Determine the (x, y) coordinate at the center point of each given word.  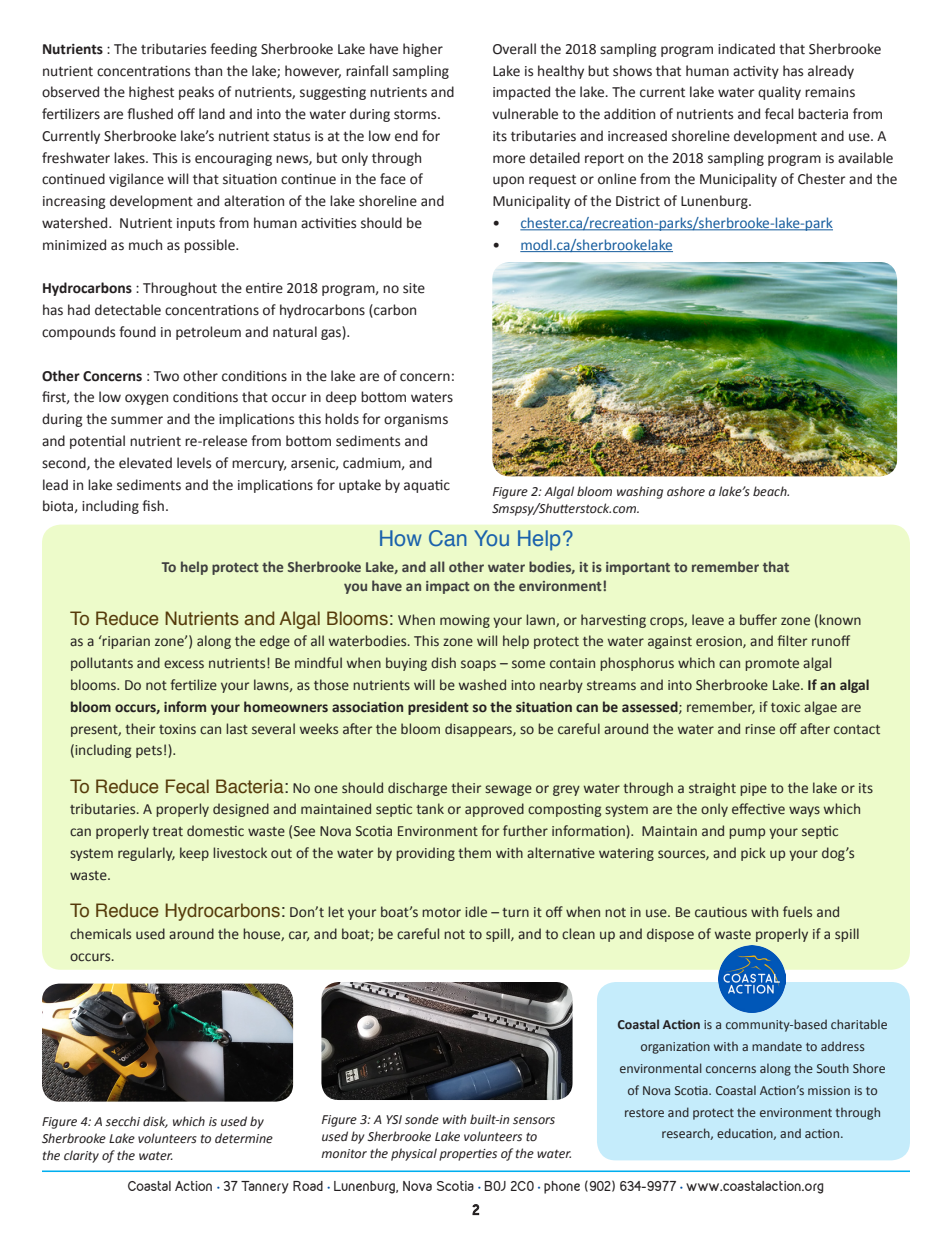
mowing (465, 621)
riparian (125, 642)
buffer (758, 620)
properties (468, 1155)
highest (151, 93)
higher (423, 50)
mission (829, 1090)
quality (779, 93)
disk (155, 1122)
